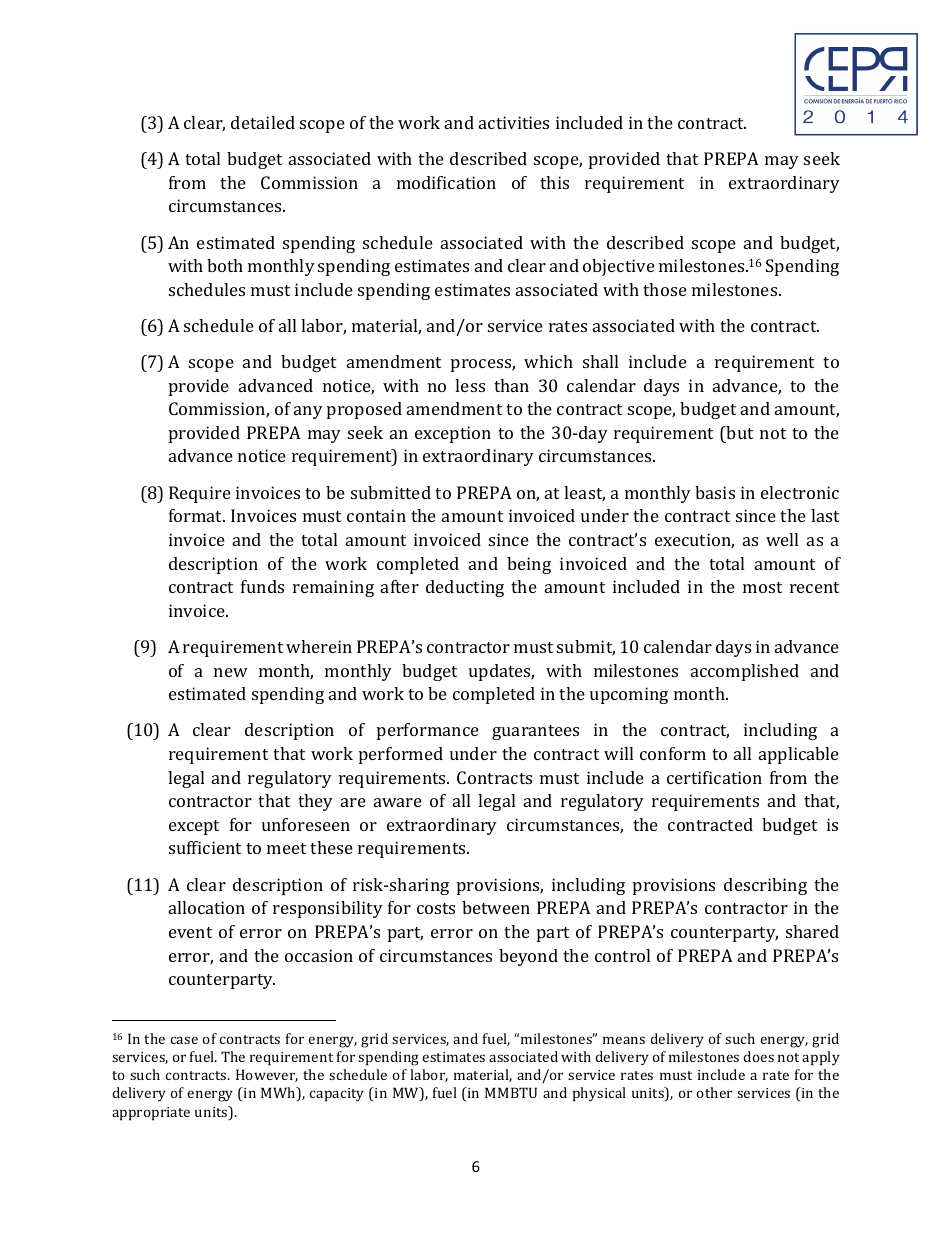  Describe the element at coordinates (514, 122) in the screenshot. I see `activities` at that location.
